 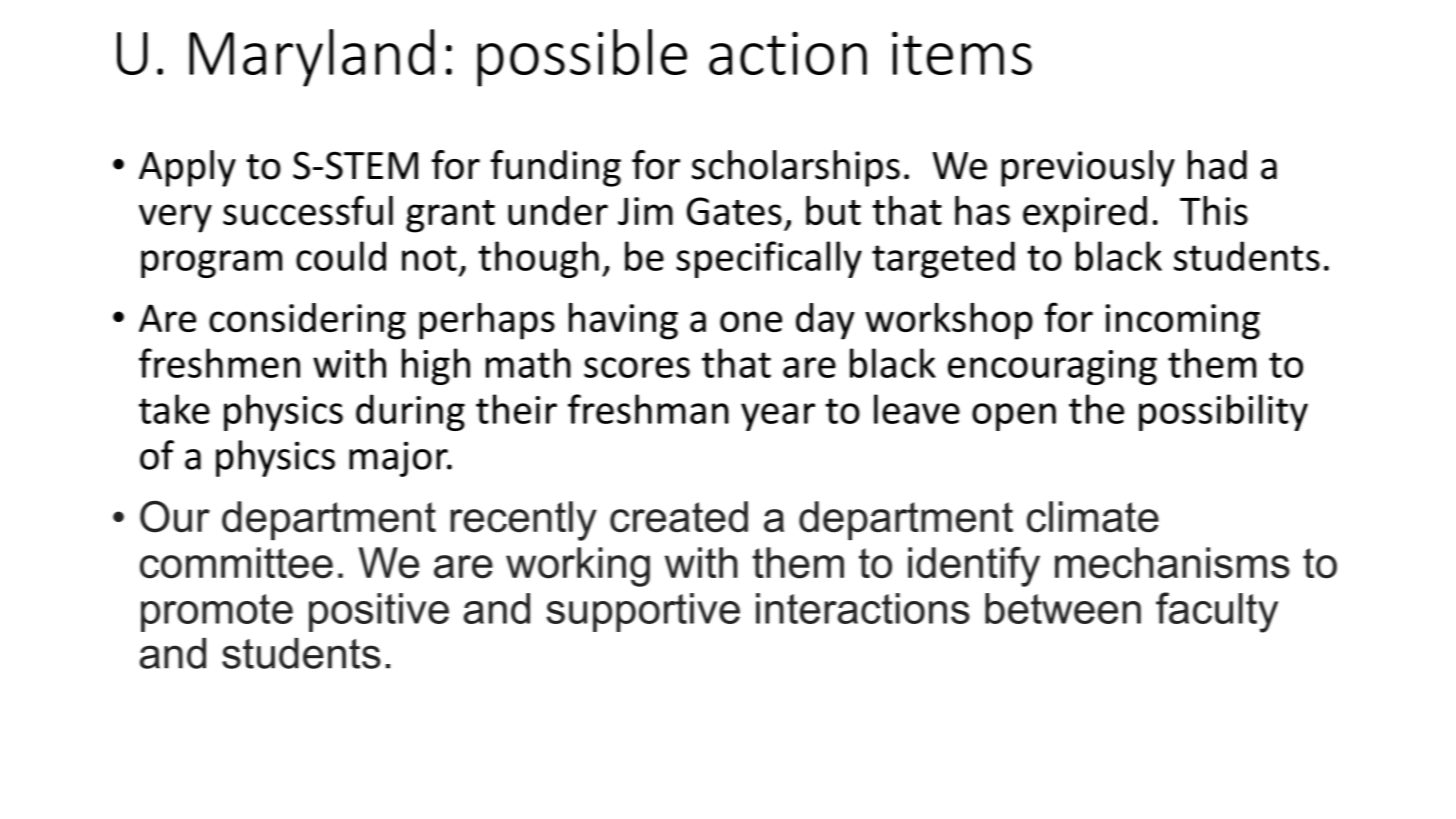 What do you see at coordinates (187, 168) in the screenshot?
I see `Apply` at bounding box center [187, 168].
